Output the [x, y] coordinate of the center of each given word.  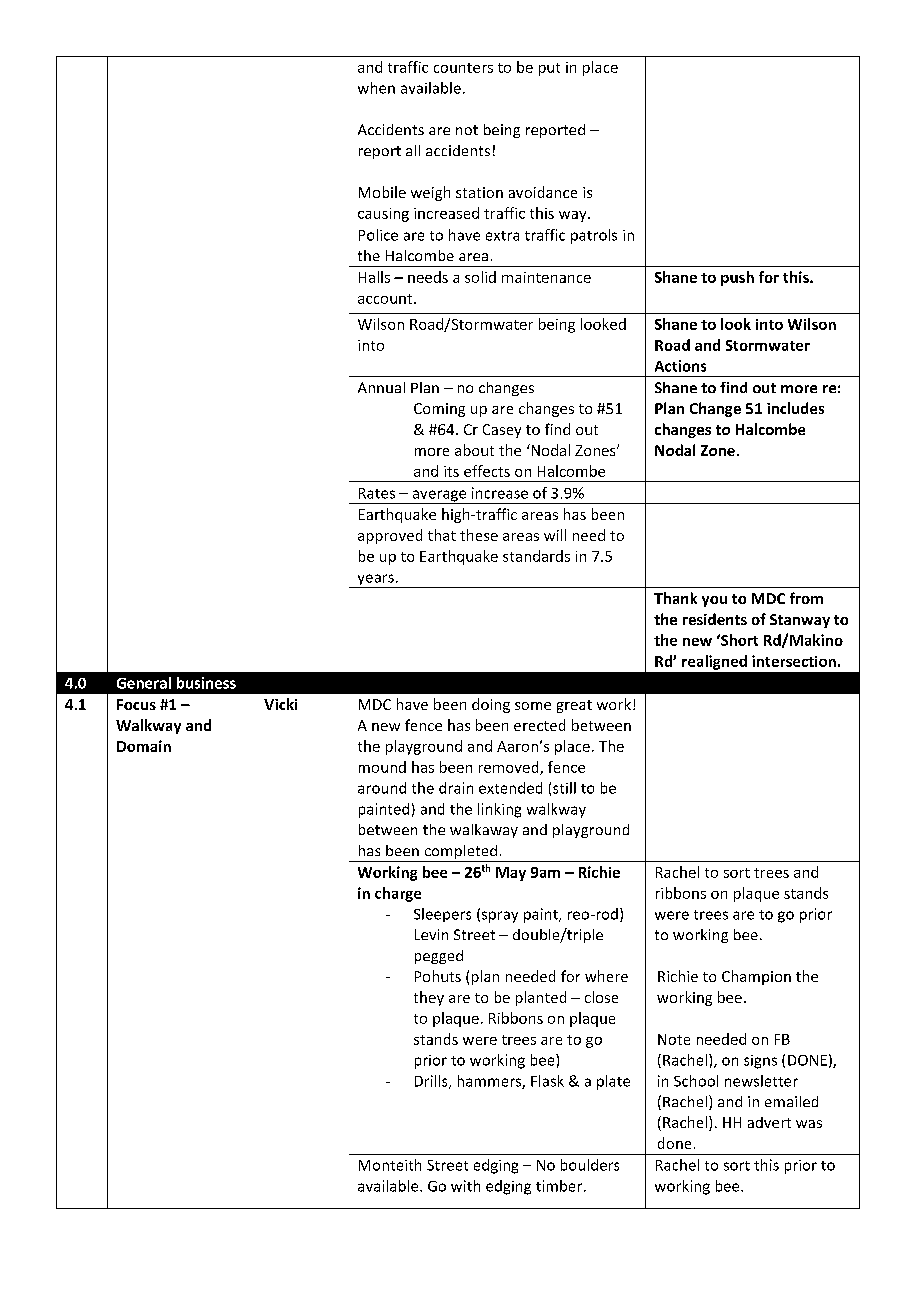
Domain [144, 746]
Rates [377, 493]
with [465, 1186]
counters [463, 68]
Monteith [390, 1165]
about [474, 450]
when [376, 88]
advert [769, 1122]
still [564, 788]
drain [456, 788]
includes [795, 408]
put [549, 69]
